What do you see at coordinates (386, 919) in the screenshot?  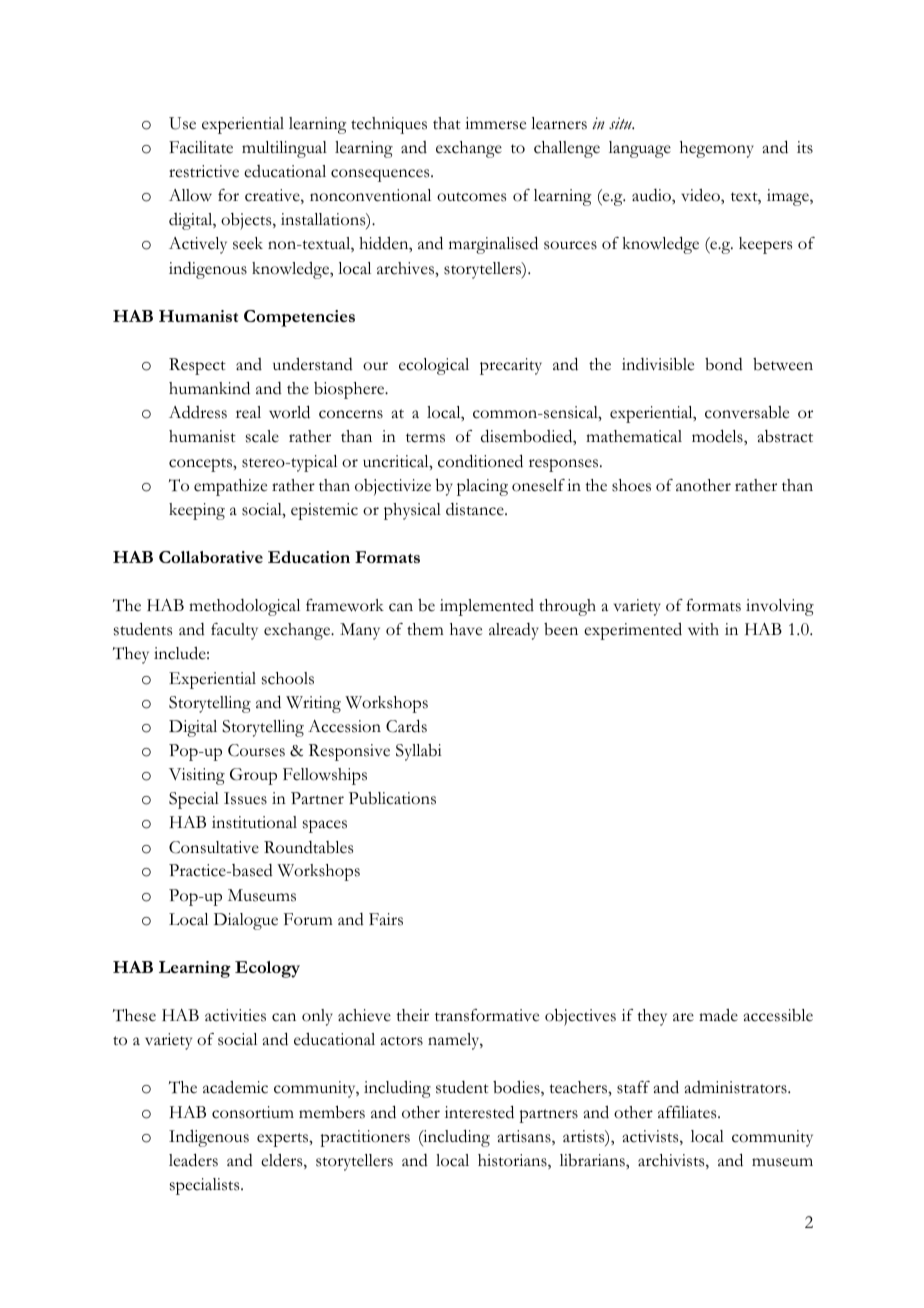 I see `Fairs` at bounding box center [386, 919].
